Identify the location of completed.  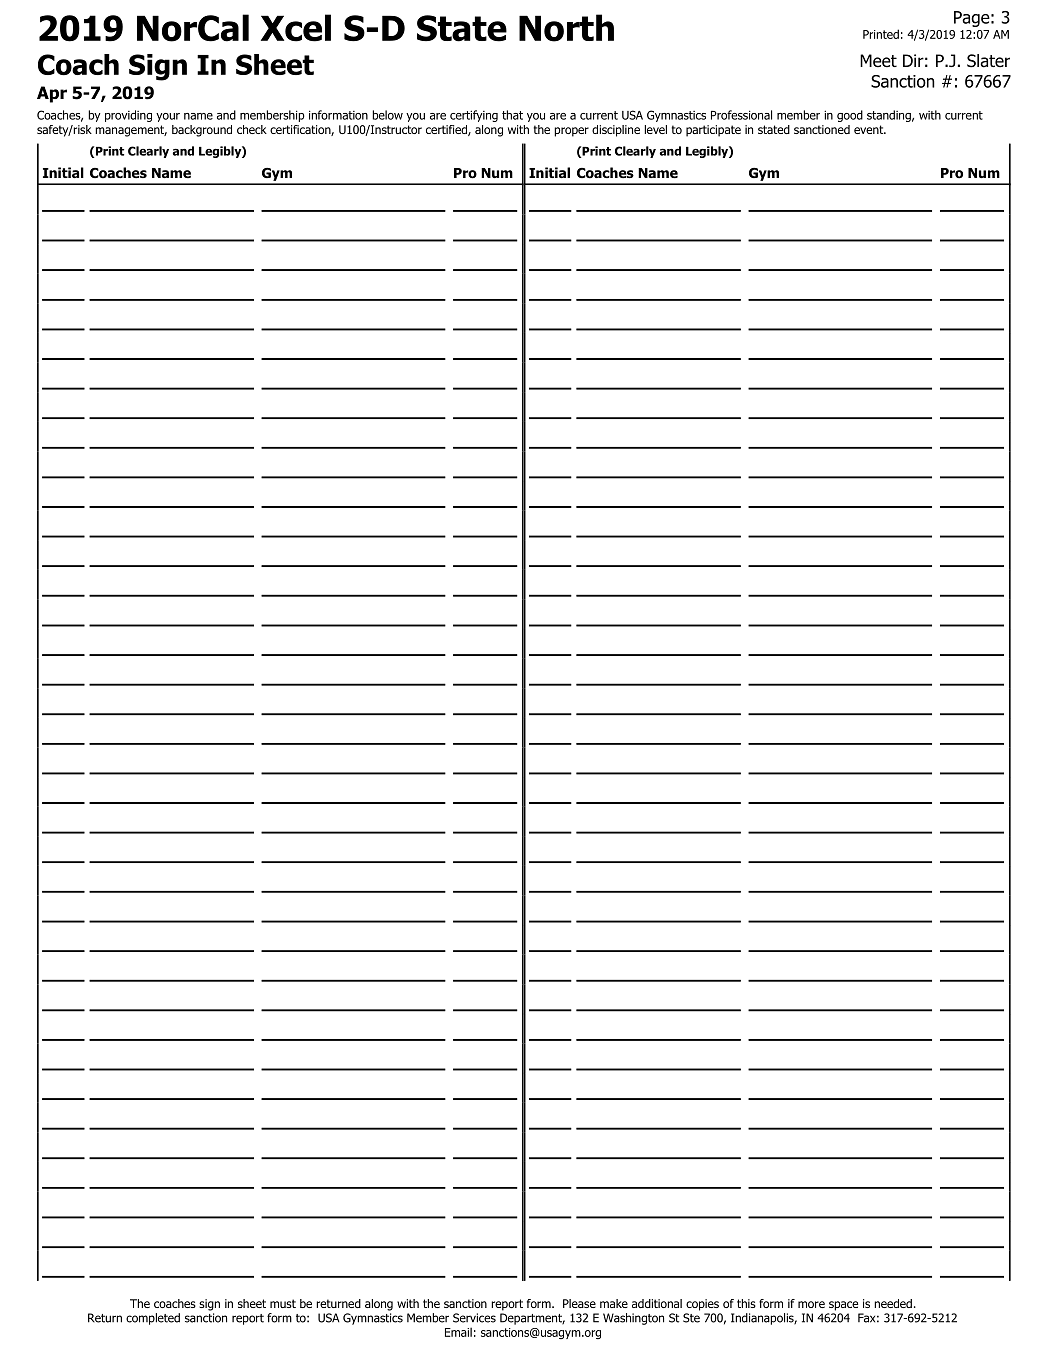
(153, 1319).
